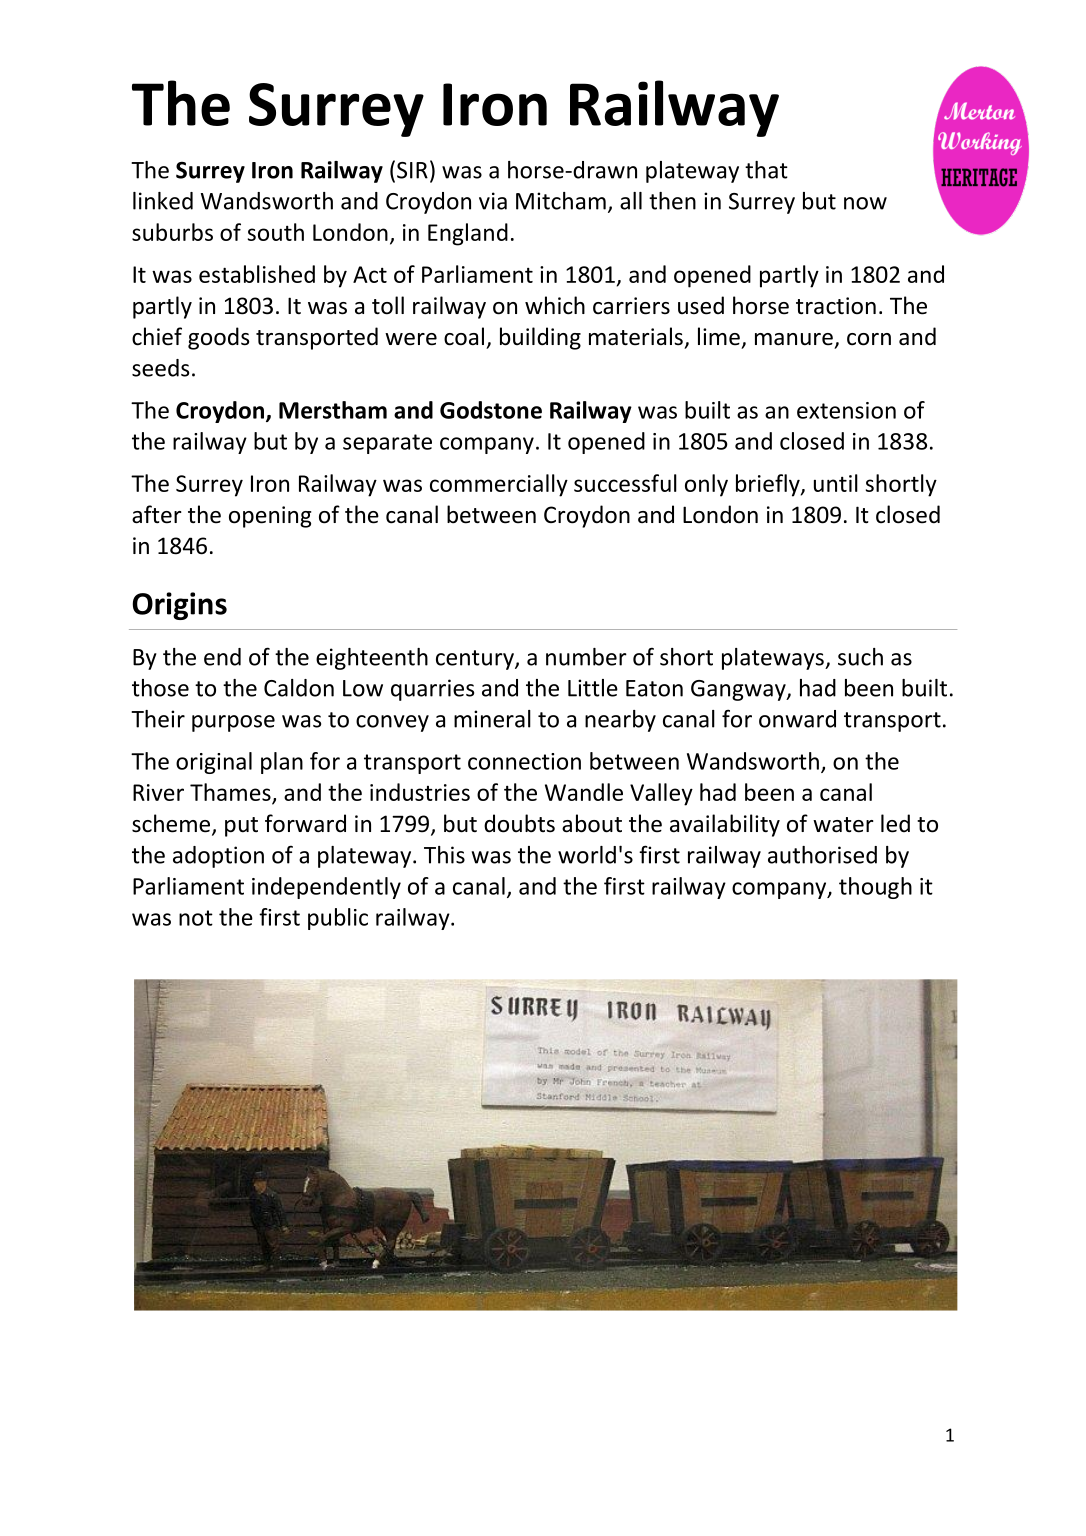 Image resolution: width=1086 pixels, height=1536 pixels. What do you see at coordinates (493, 201) in the document?
I see `via` at bounding box center [493, 201].
